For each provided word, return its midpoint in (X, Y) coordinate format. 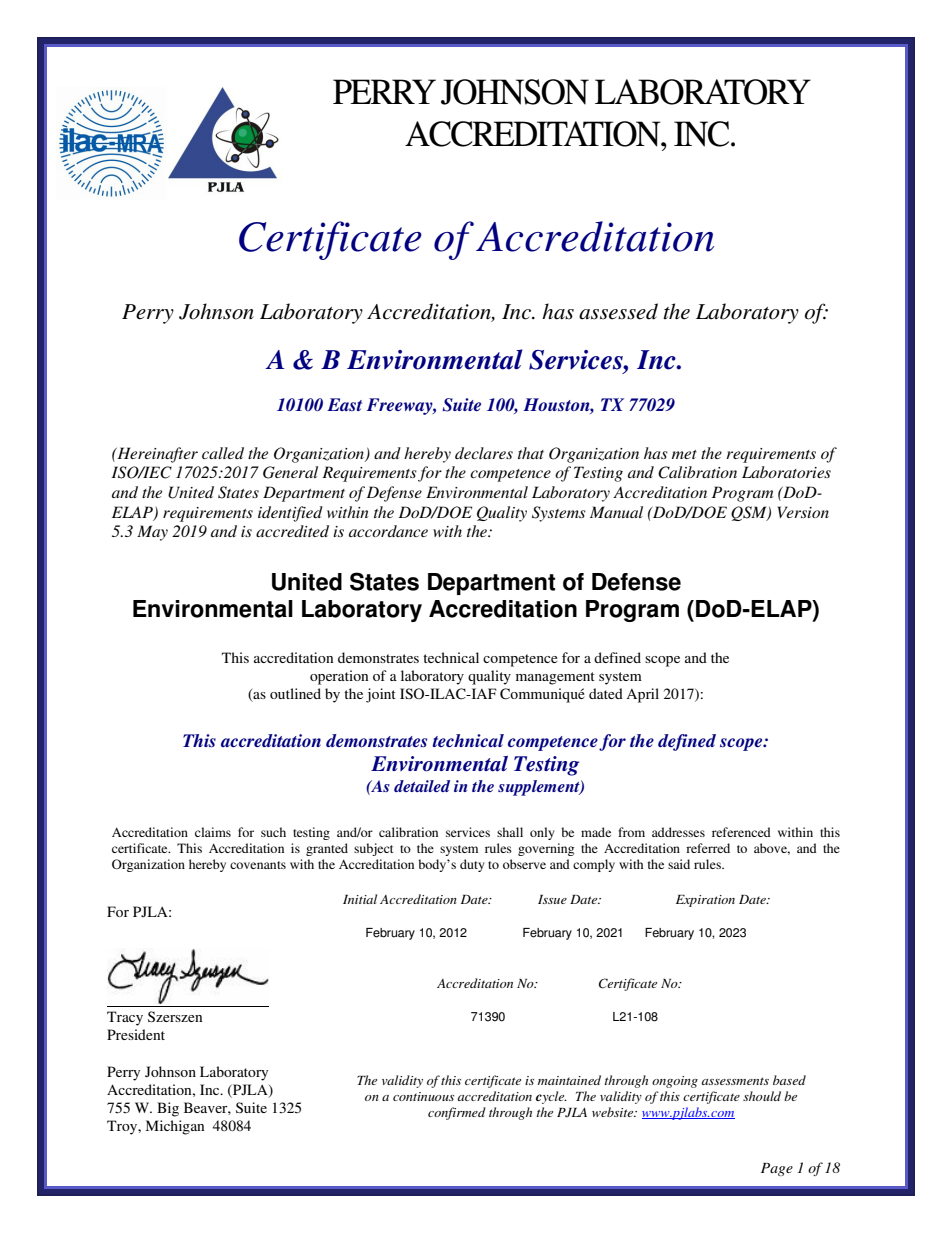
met (684, 454)
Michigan (175, 1127)
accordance (388, 531)
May (152, 533)
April (642, 695)
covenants (258, 865)
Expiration (705, 901)
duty (472, 865)
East (344, 404)
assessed (618, 311)
